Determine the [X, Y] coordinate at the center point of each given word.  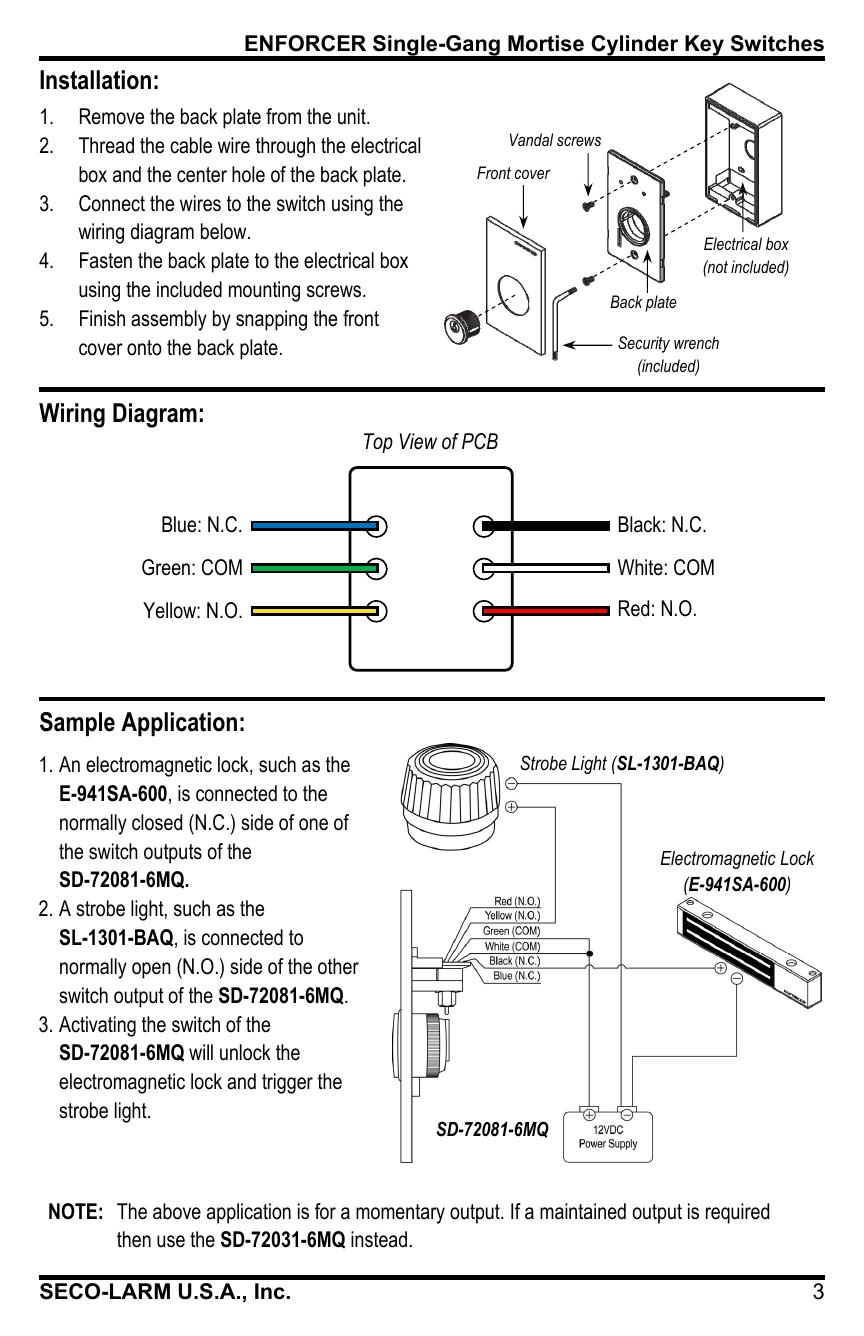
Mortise [546, 43]
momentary [400, 1214]
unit [353, 116]
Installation [95, 80]
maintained [583, 1211]
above [177, 1211]
